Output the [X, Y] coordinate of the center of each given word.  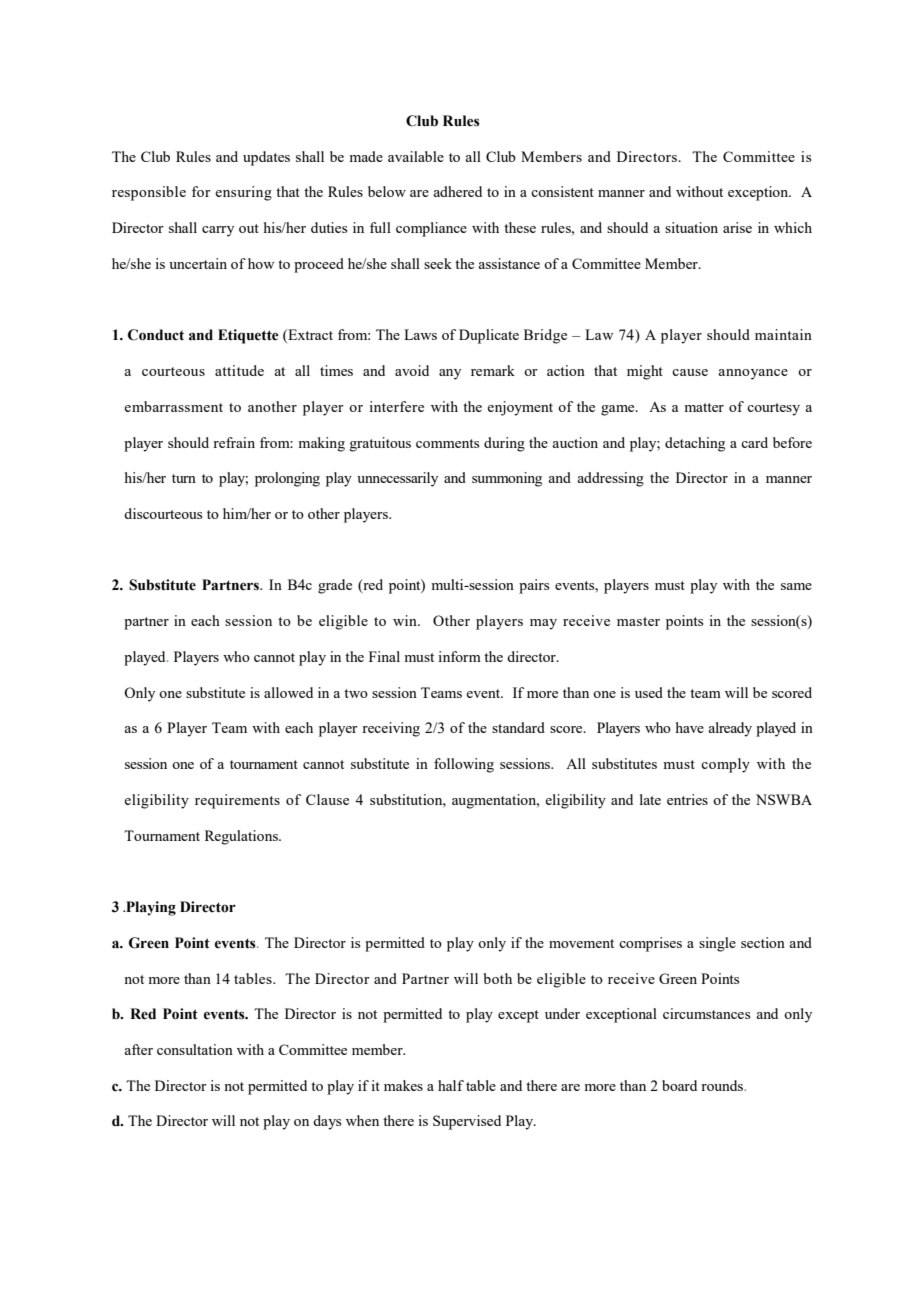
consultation [195, 1049]
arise [737, 227]
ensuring [243, 193]
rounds [723, 1085]
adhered [457, 191]
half [451, 1085]
